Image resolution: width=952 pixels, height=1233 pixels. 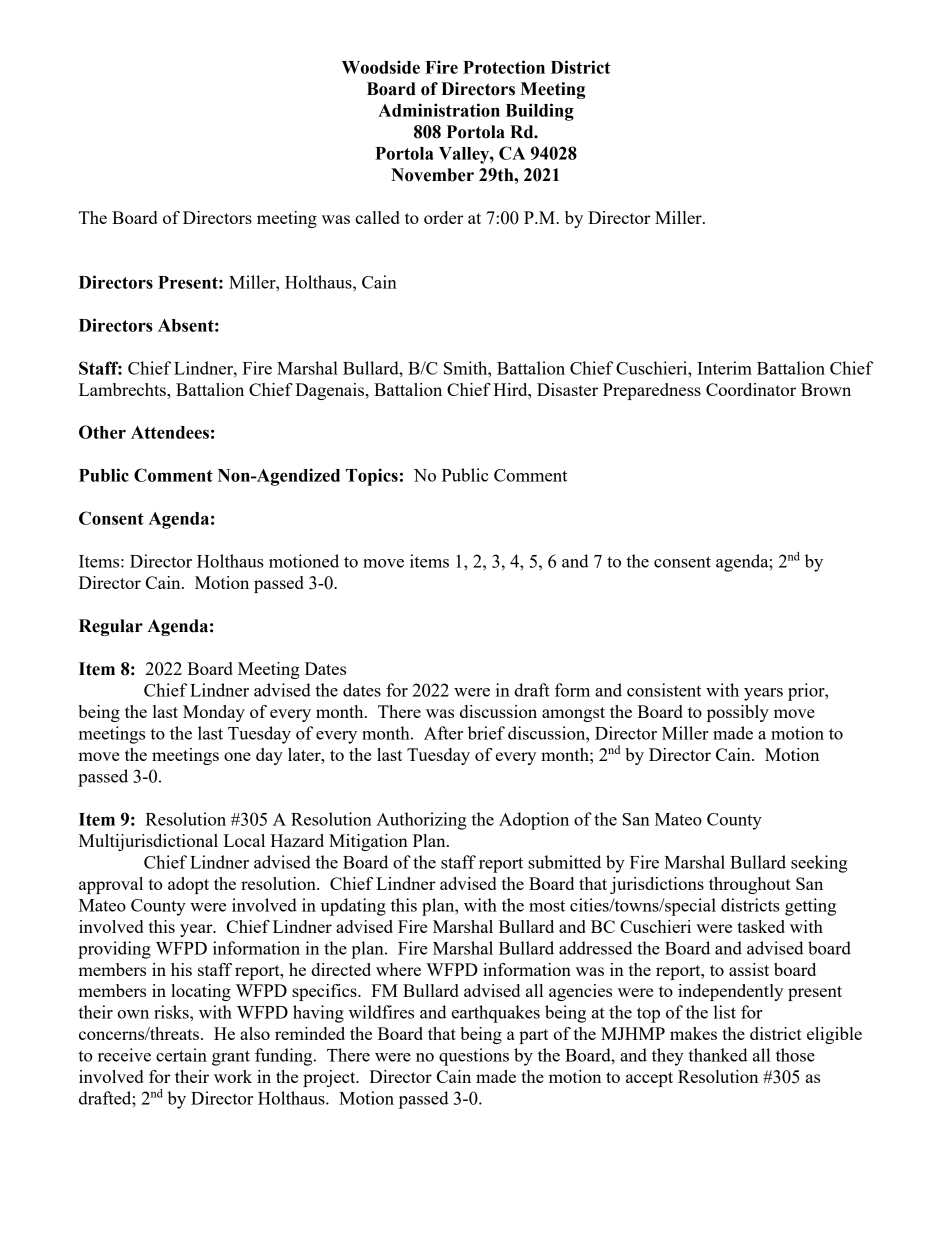 I want to click on Woodside, so click(x=381, y=67).
